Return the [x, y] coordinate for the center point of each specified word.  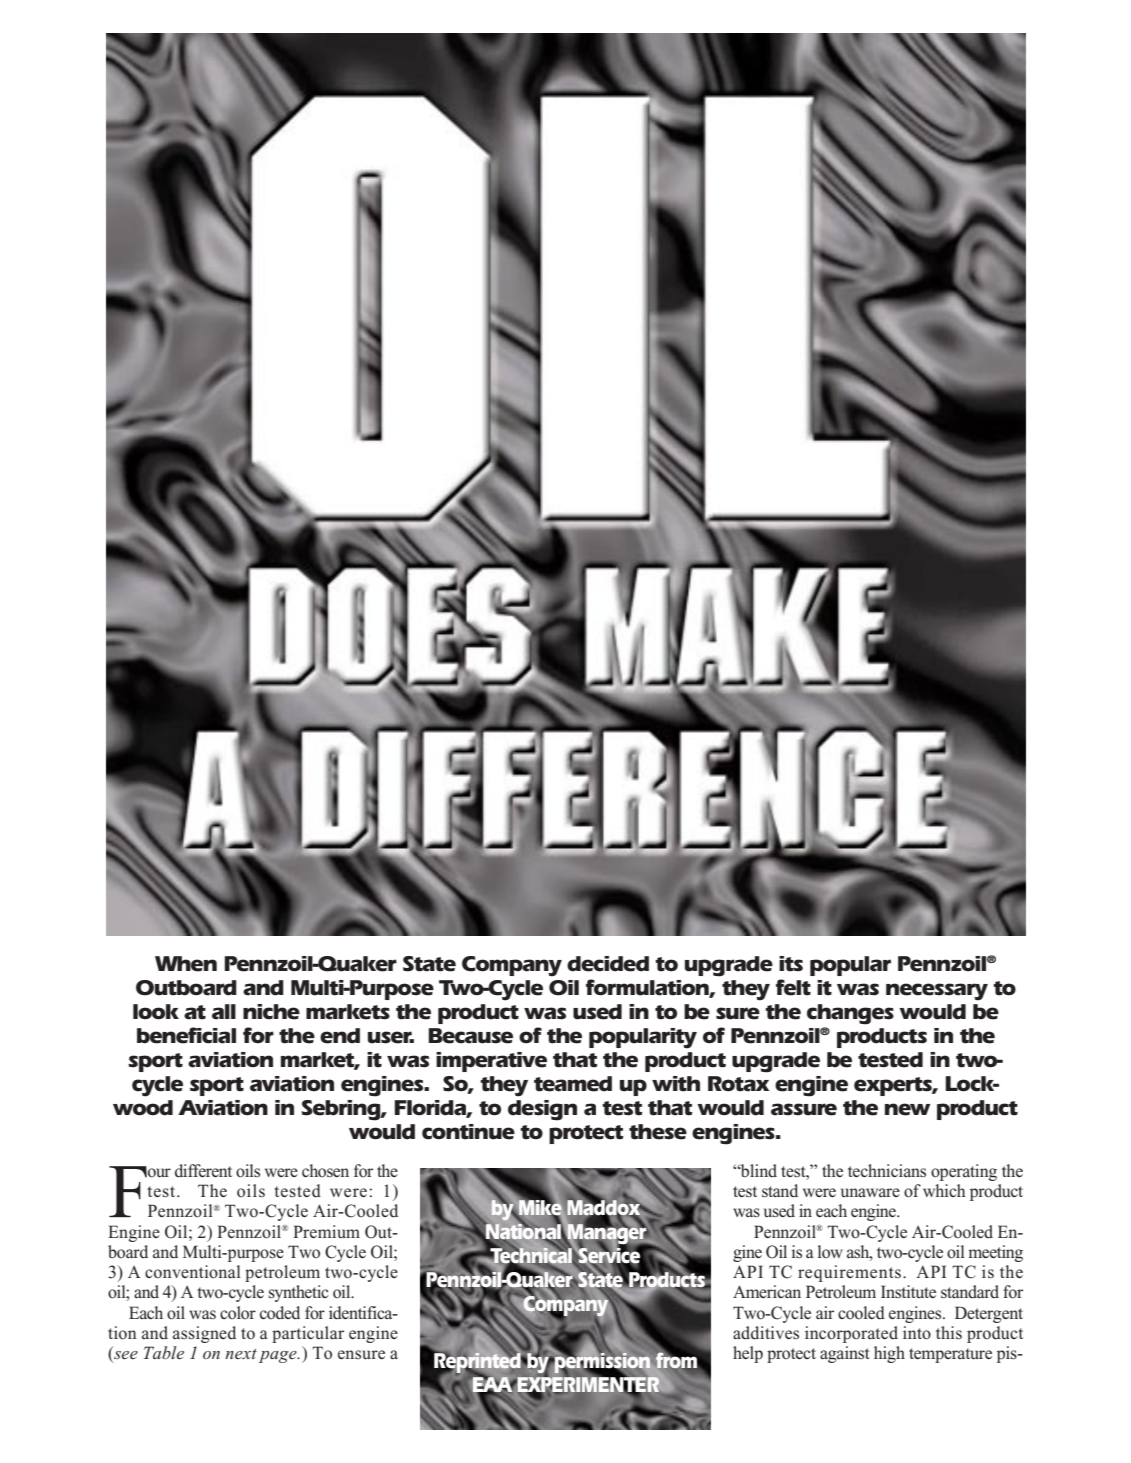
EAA [493, 1385]
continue [468, 1132]
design [542, 1110]
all [224, 1012]
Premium [326, 1231]
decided [608, 964]
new [907, 1109]
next [241, 1354]
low [830, 1251]
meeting [995, 1253]
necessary [937, 992]
